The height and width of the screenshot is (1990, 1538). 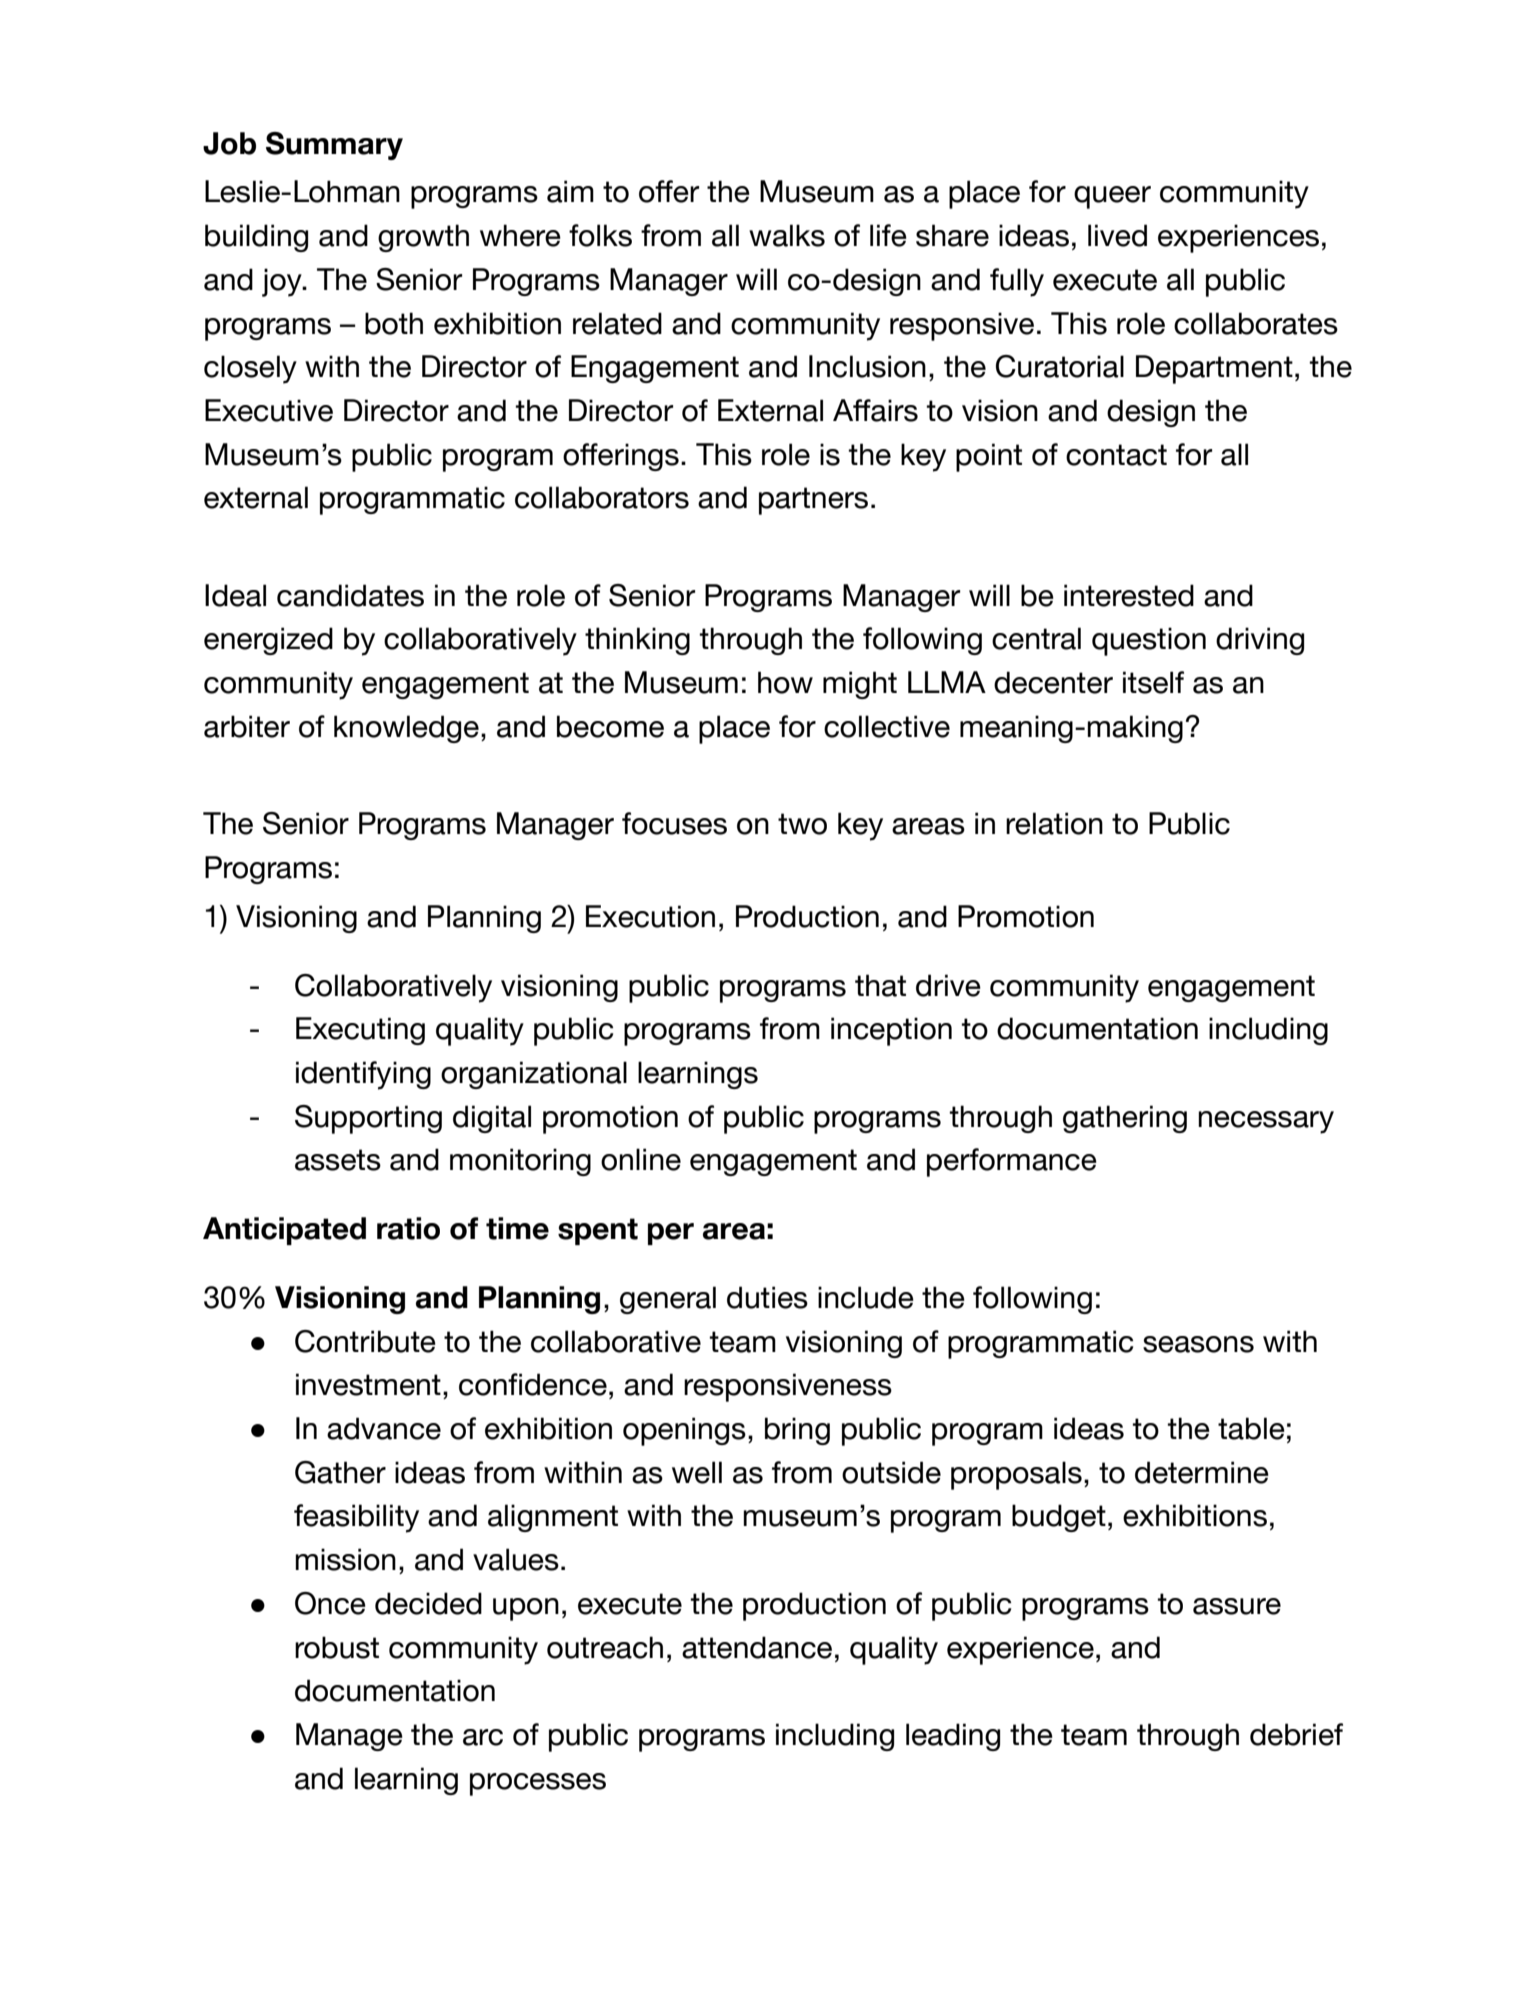 I want to click on that, so click(x=880, y=985).
